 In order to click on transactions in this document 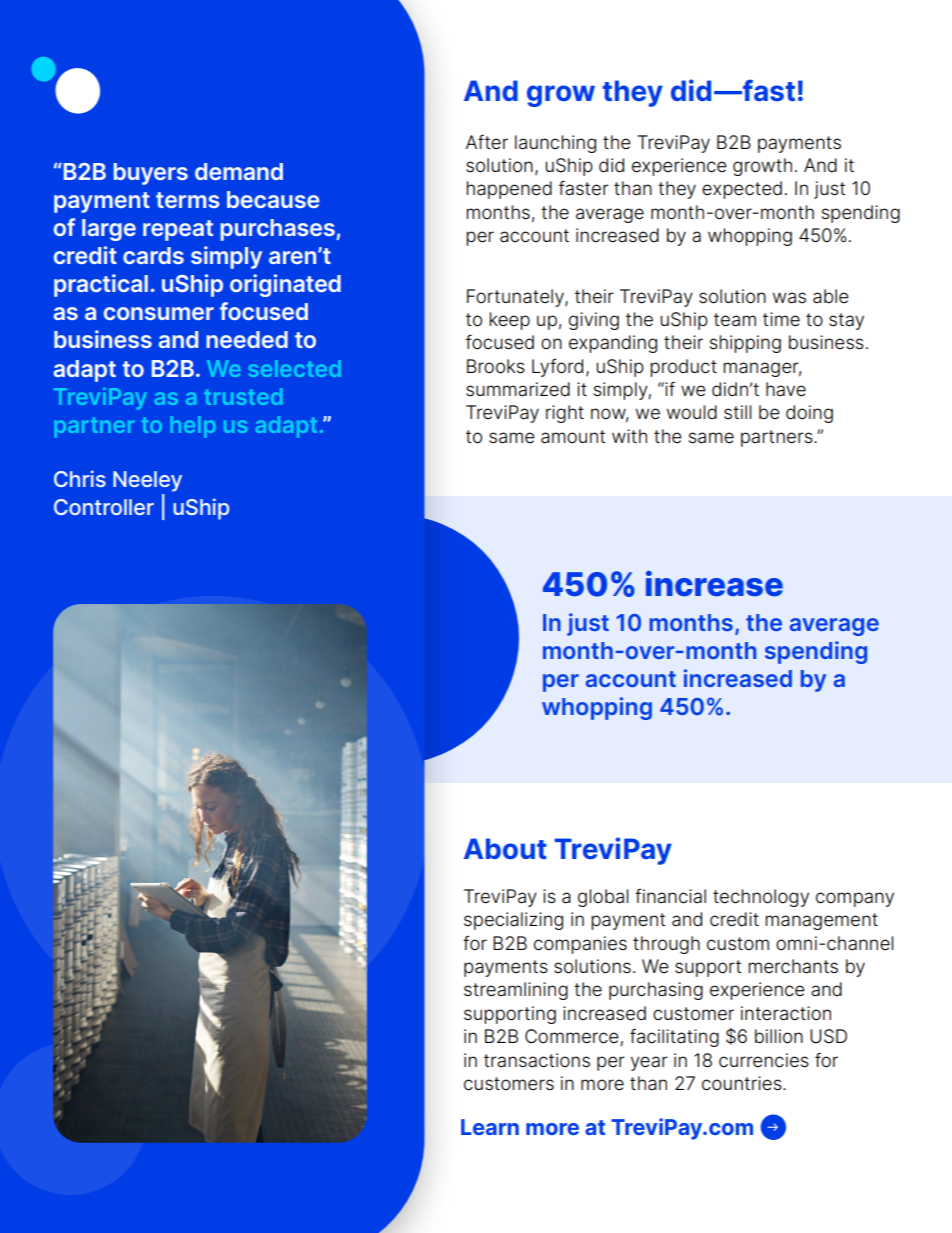, I will do `click(537, 1060)`.
